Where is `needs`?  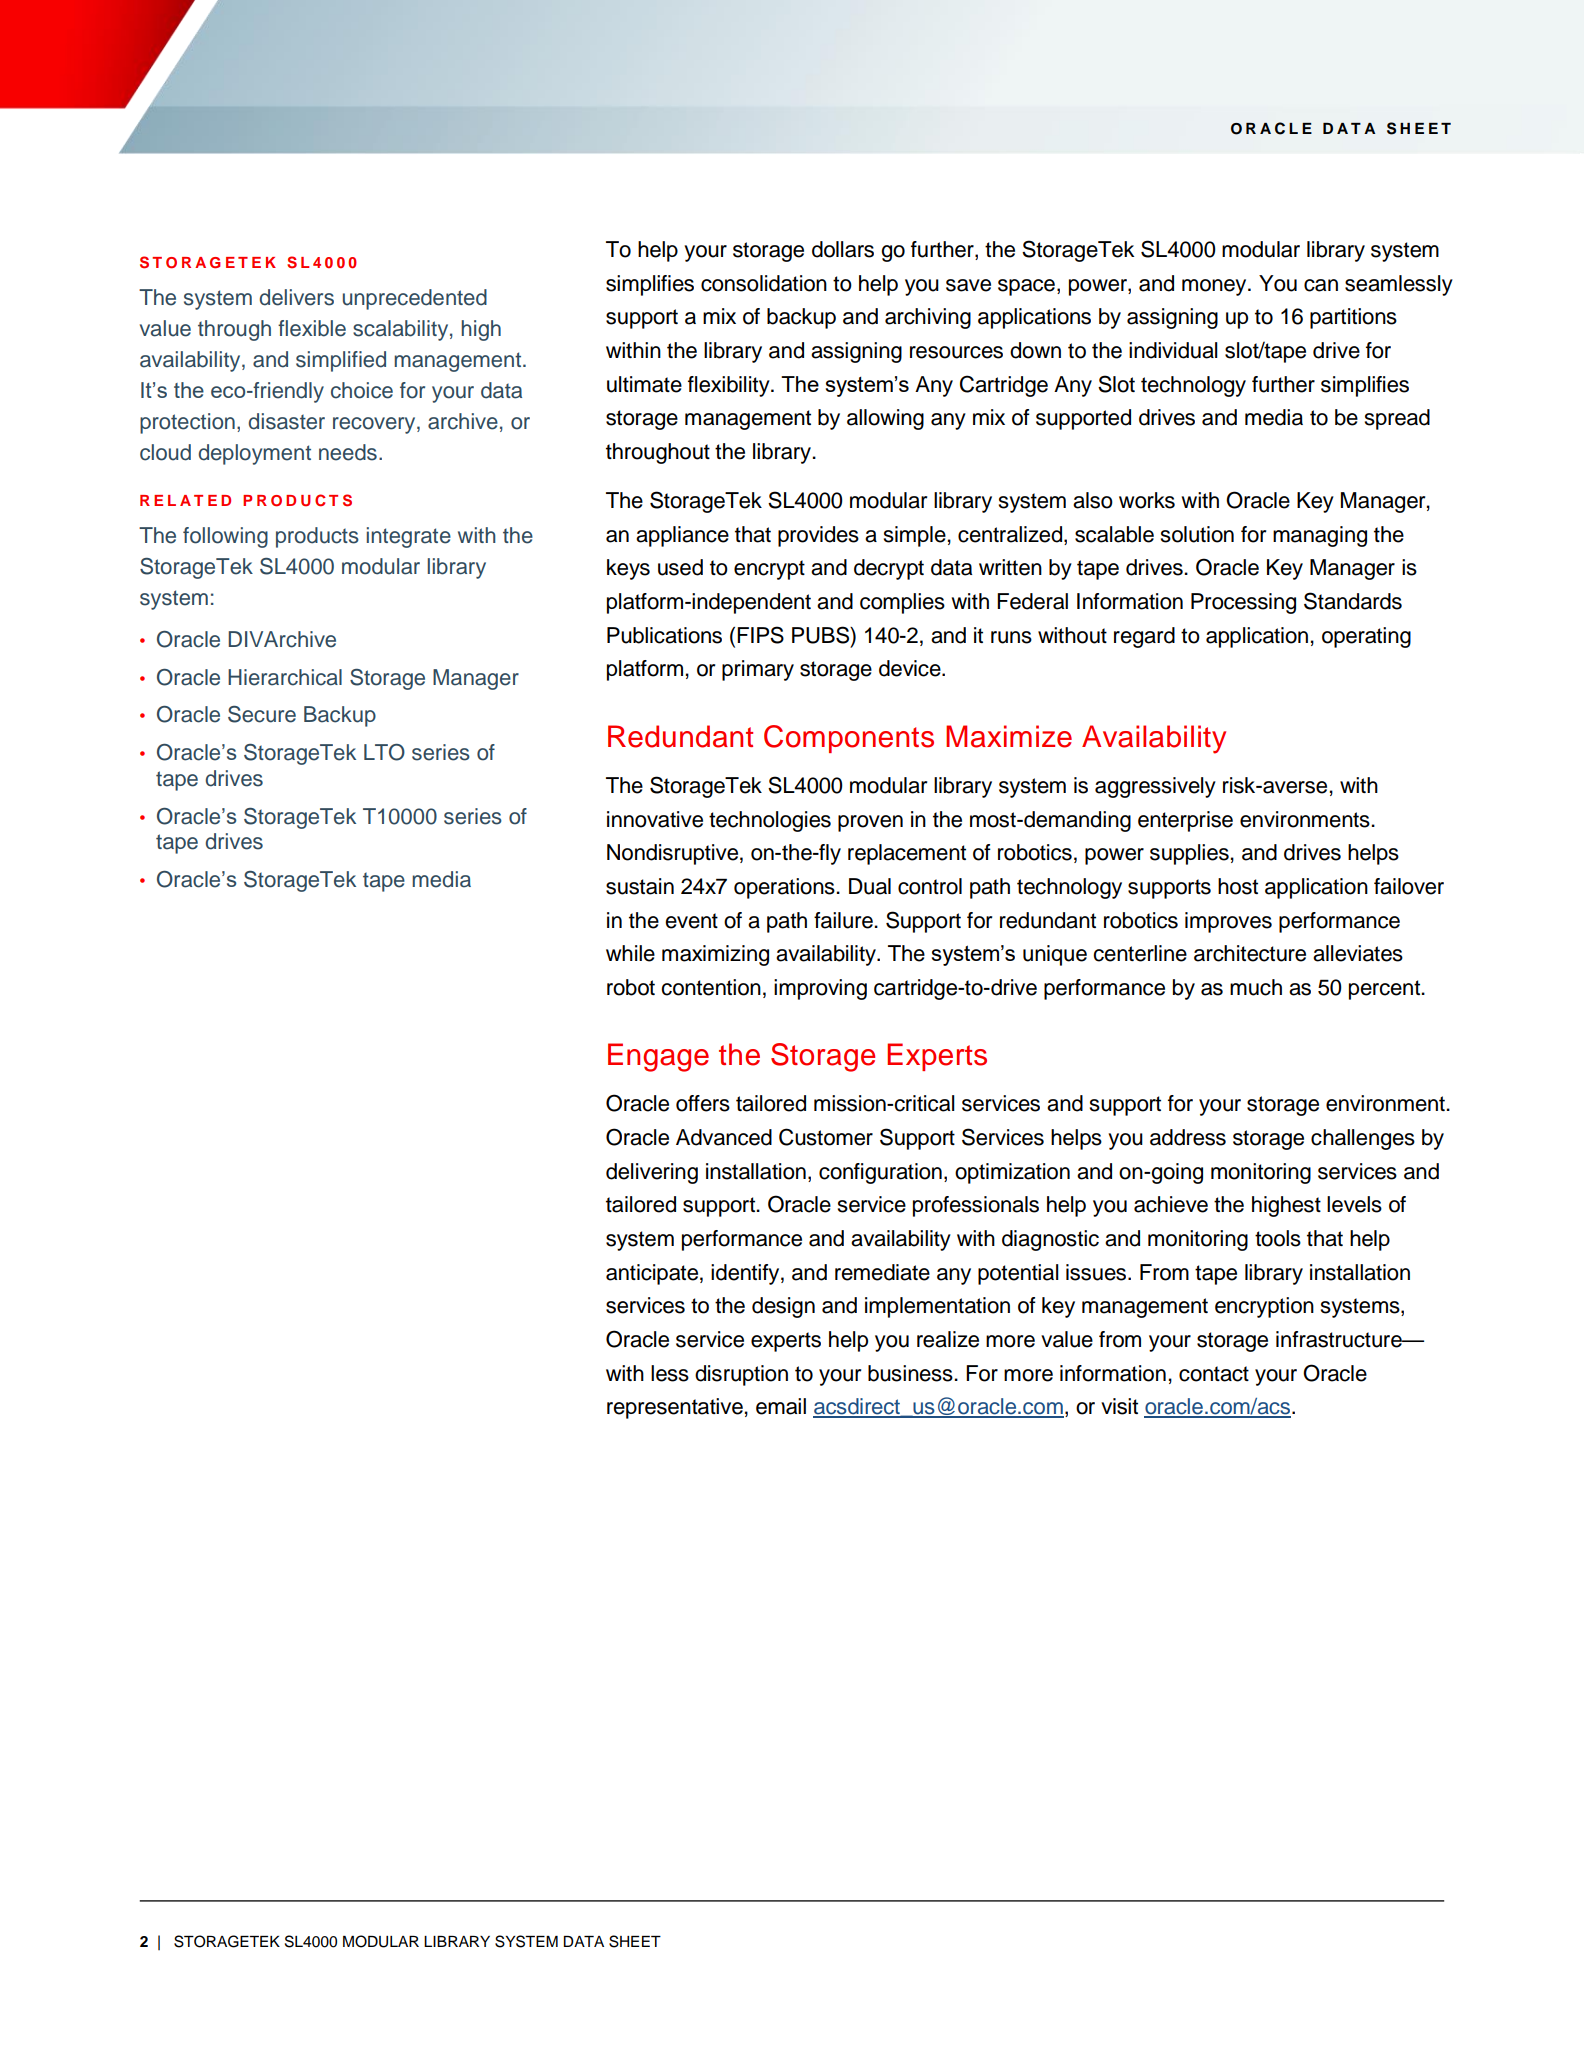
needs is located at coordinates (348, 452).
